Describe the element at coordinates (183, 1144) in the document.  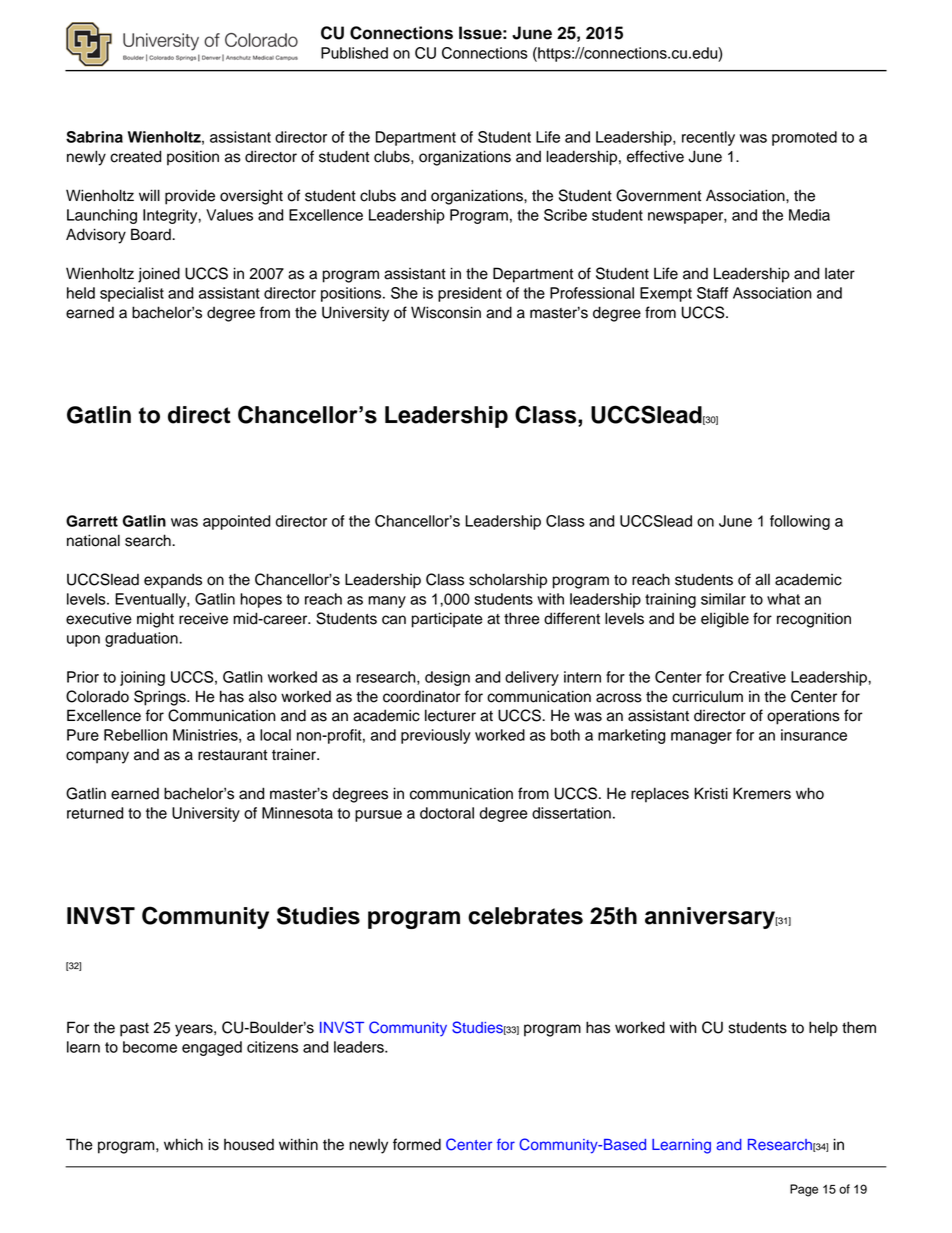
I see `which` at that location.
